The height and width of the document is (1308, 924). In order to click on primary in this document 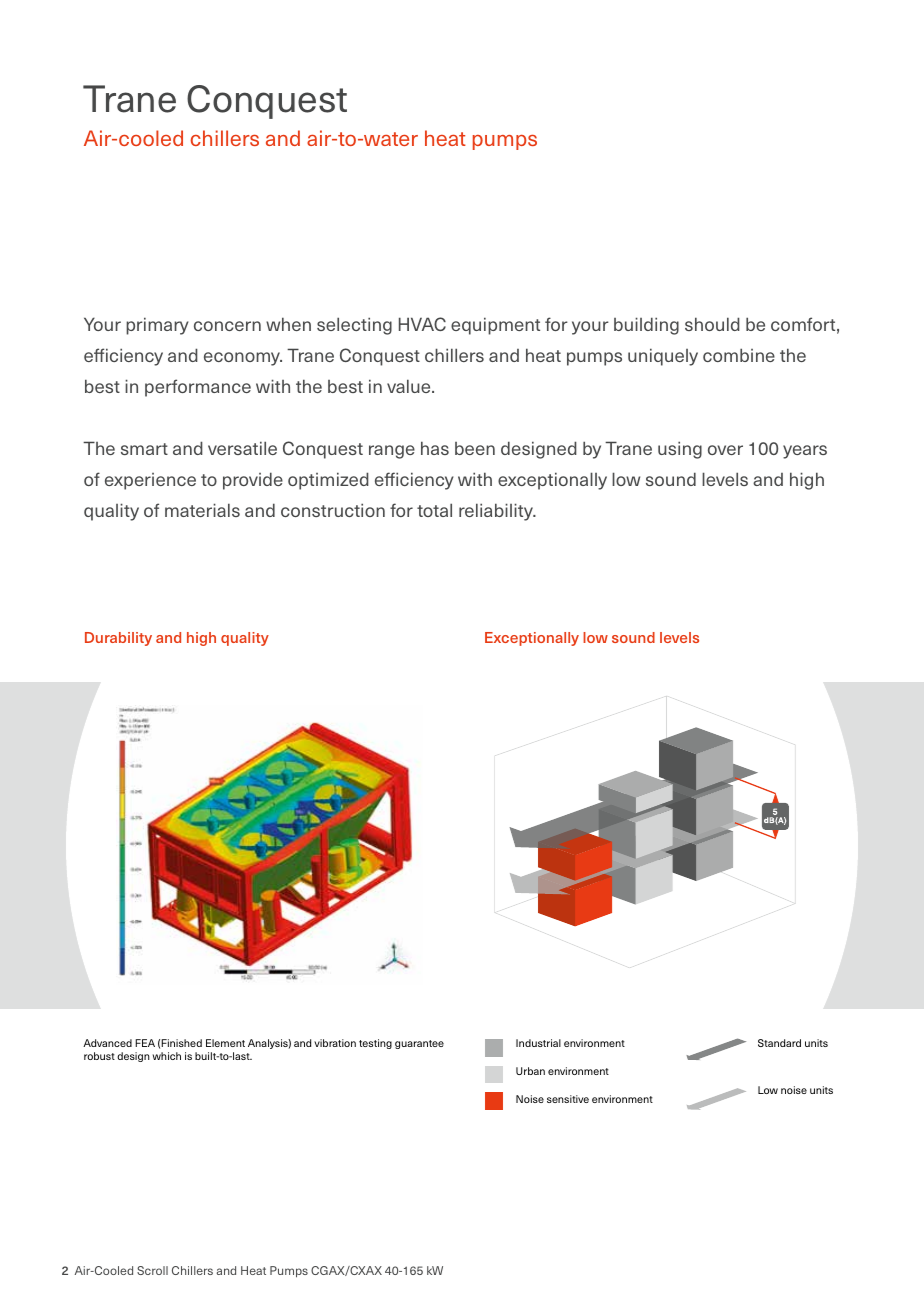, I will do `click(157, 326)`.
